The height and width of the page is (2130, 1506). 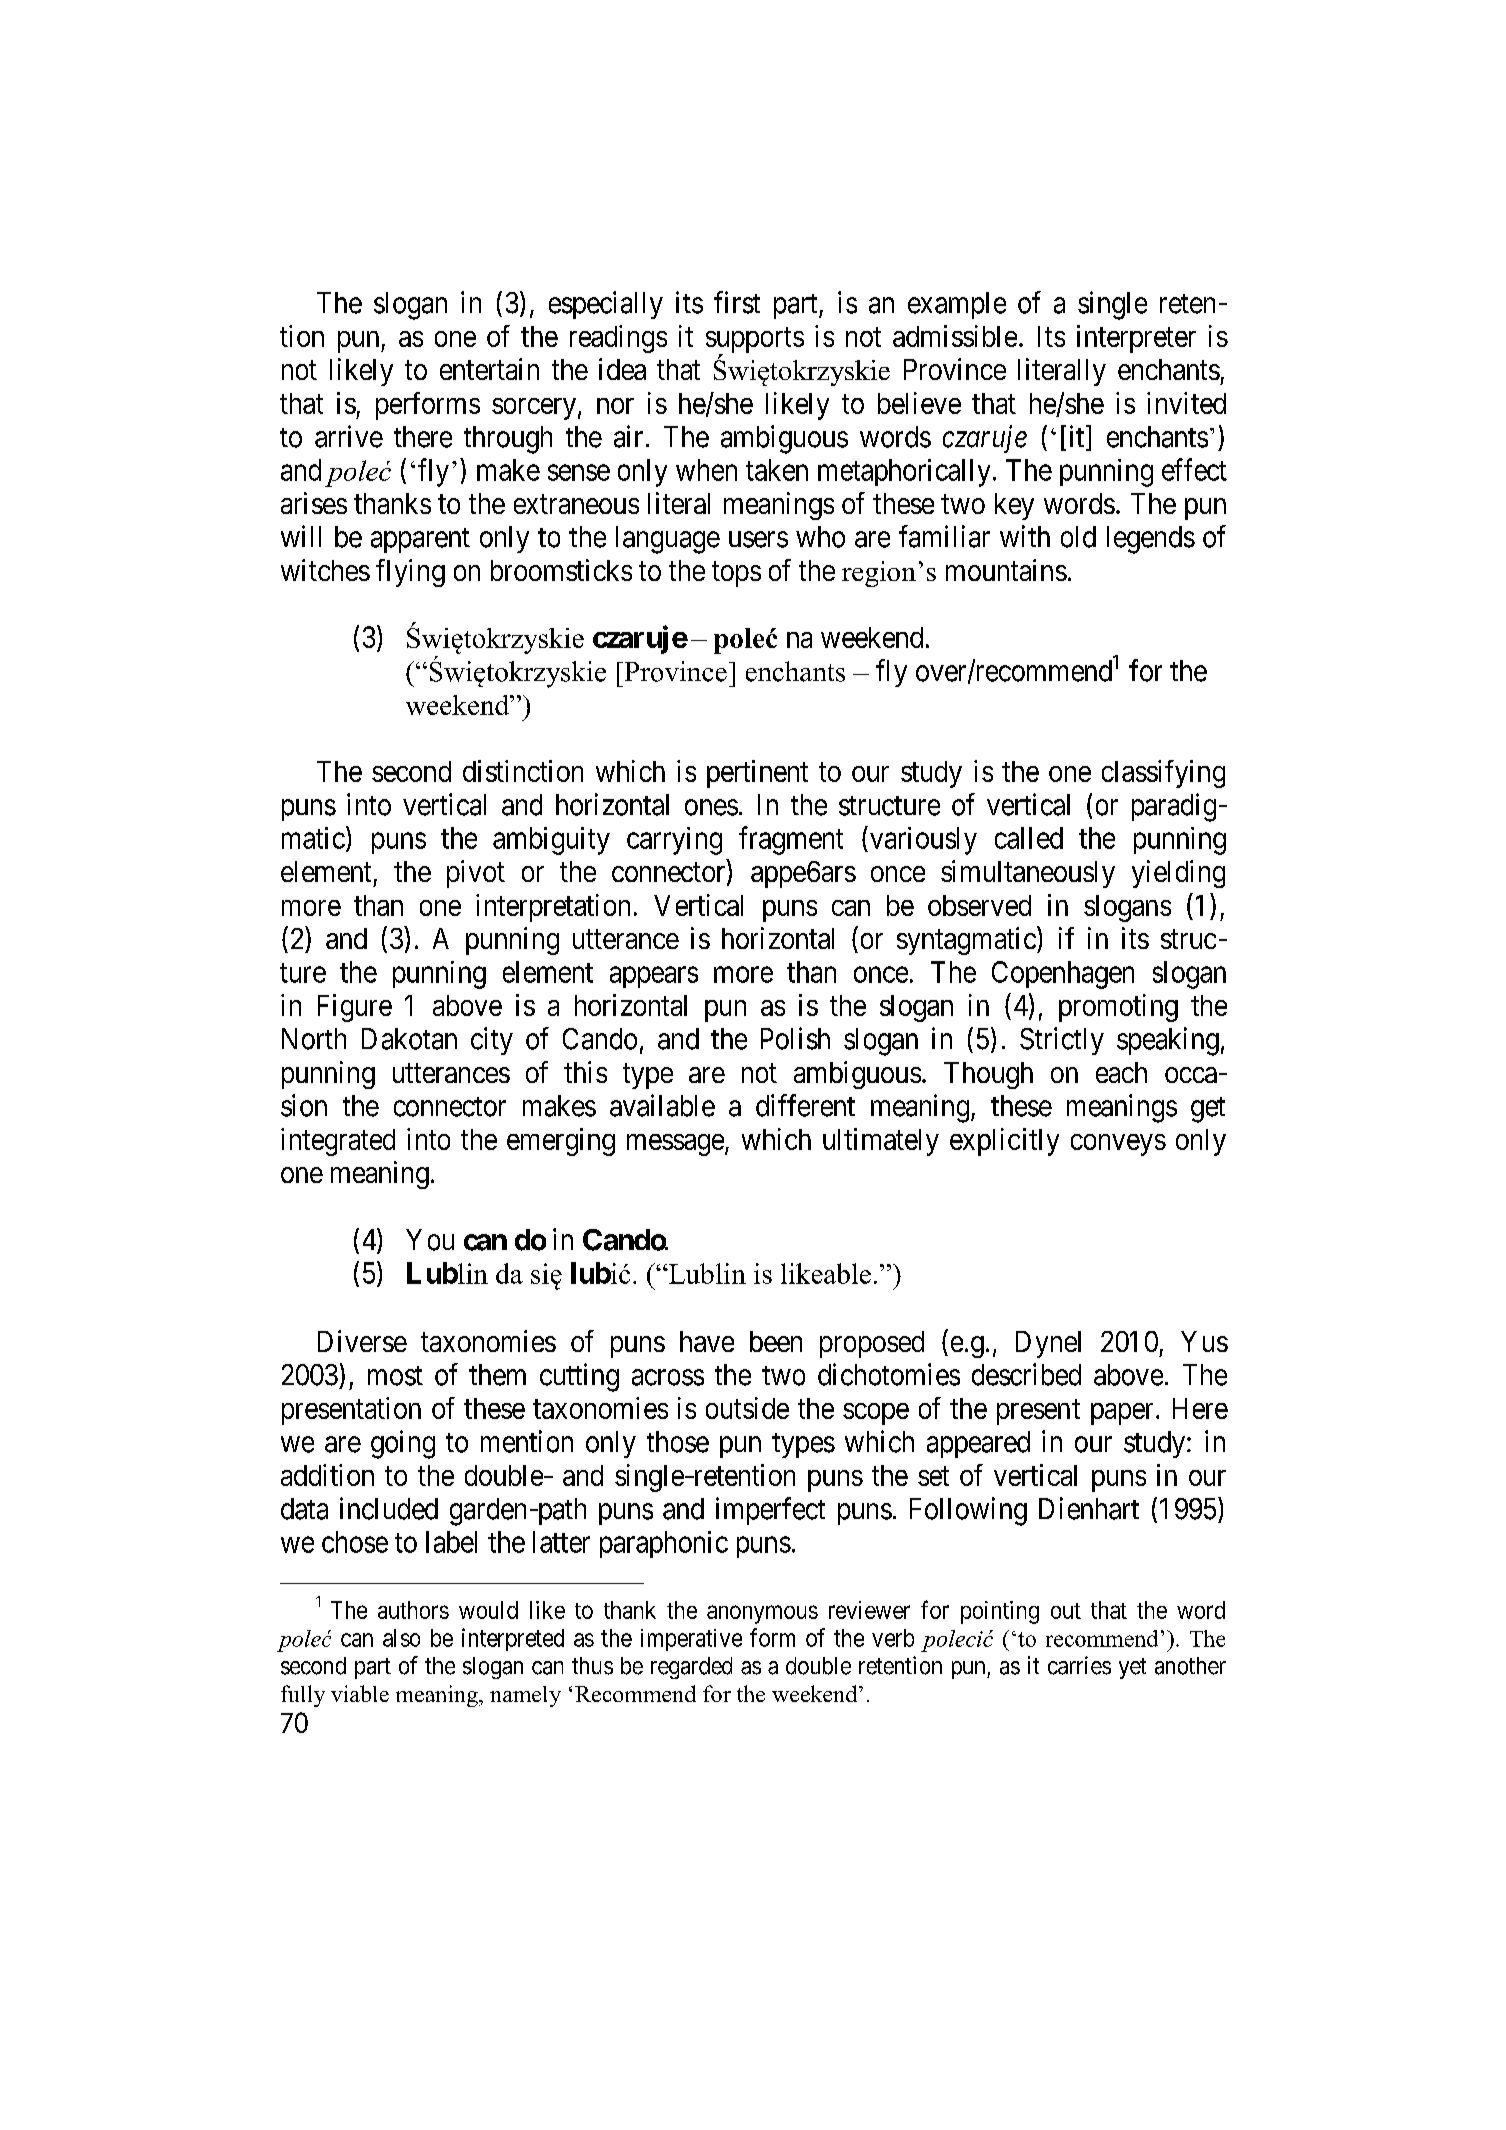 I want to click on anonymous, so click(x=762, y=1614).
